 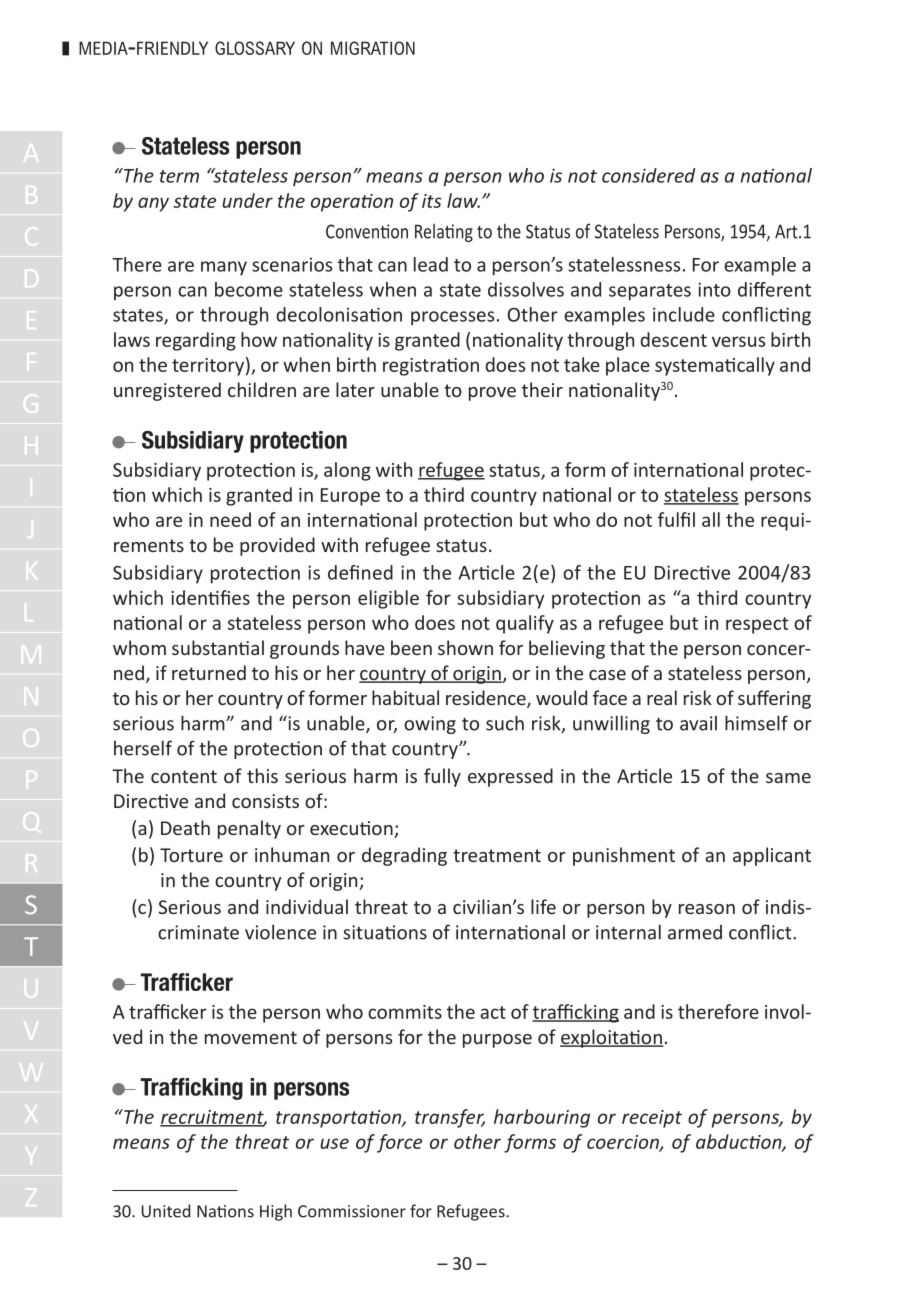 What do you see at coordinates (465, 647) in the document?
I see `shown` at bounding box center [465, 647].
